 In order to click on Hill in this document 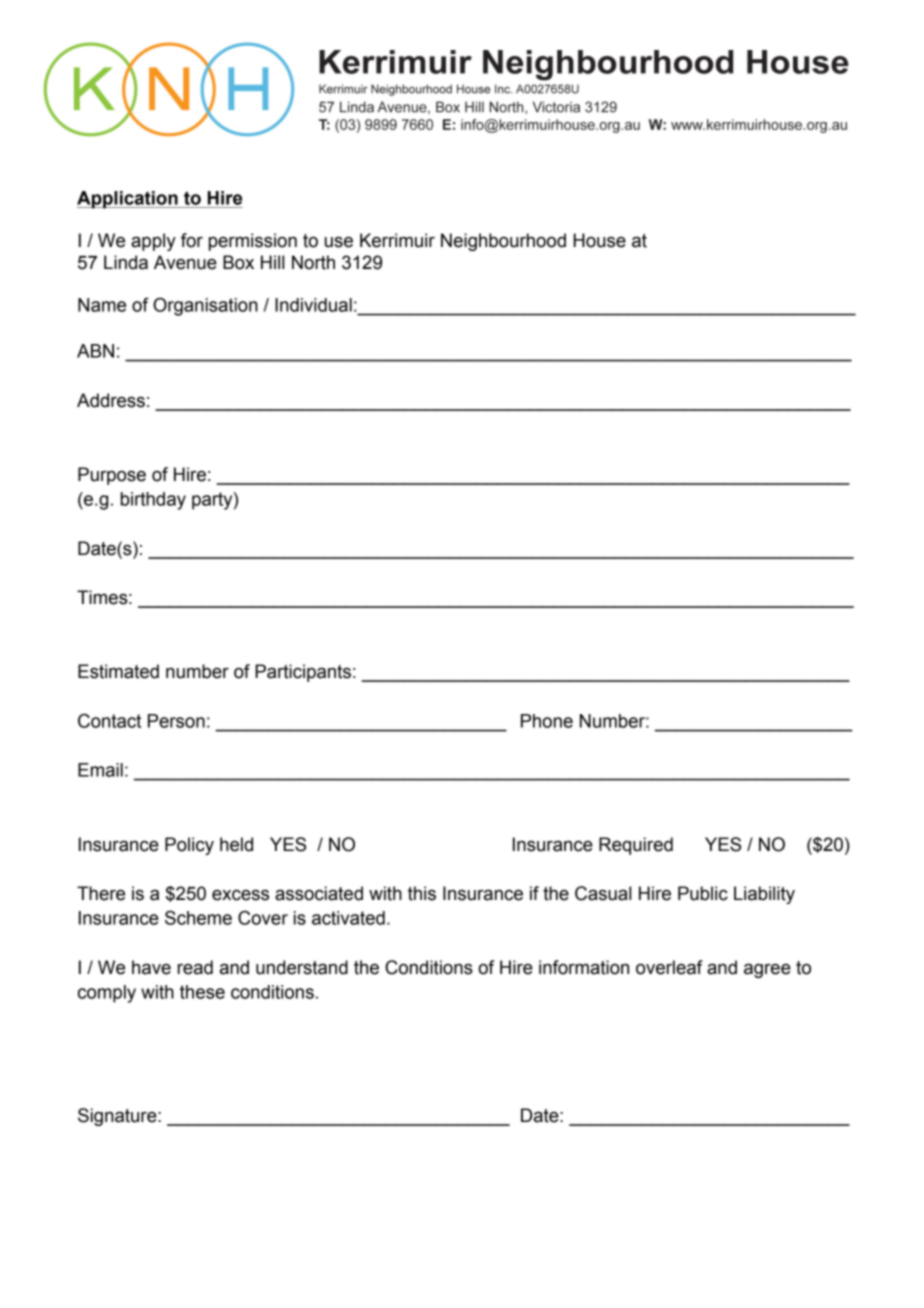, I will do `click(272, 262)`.
